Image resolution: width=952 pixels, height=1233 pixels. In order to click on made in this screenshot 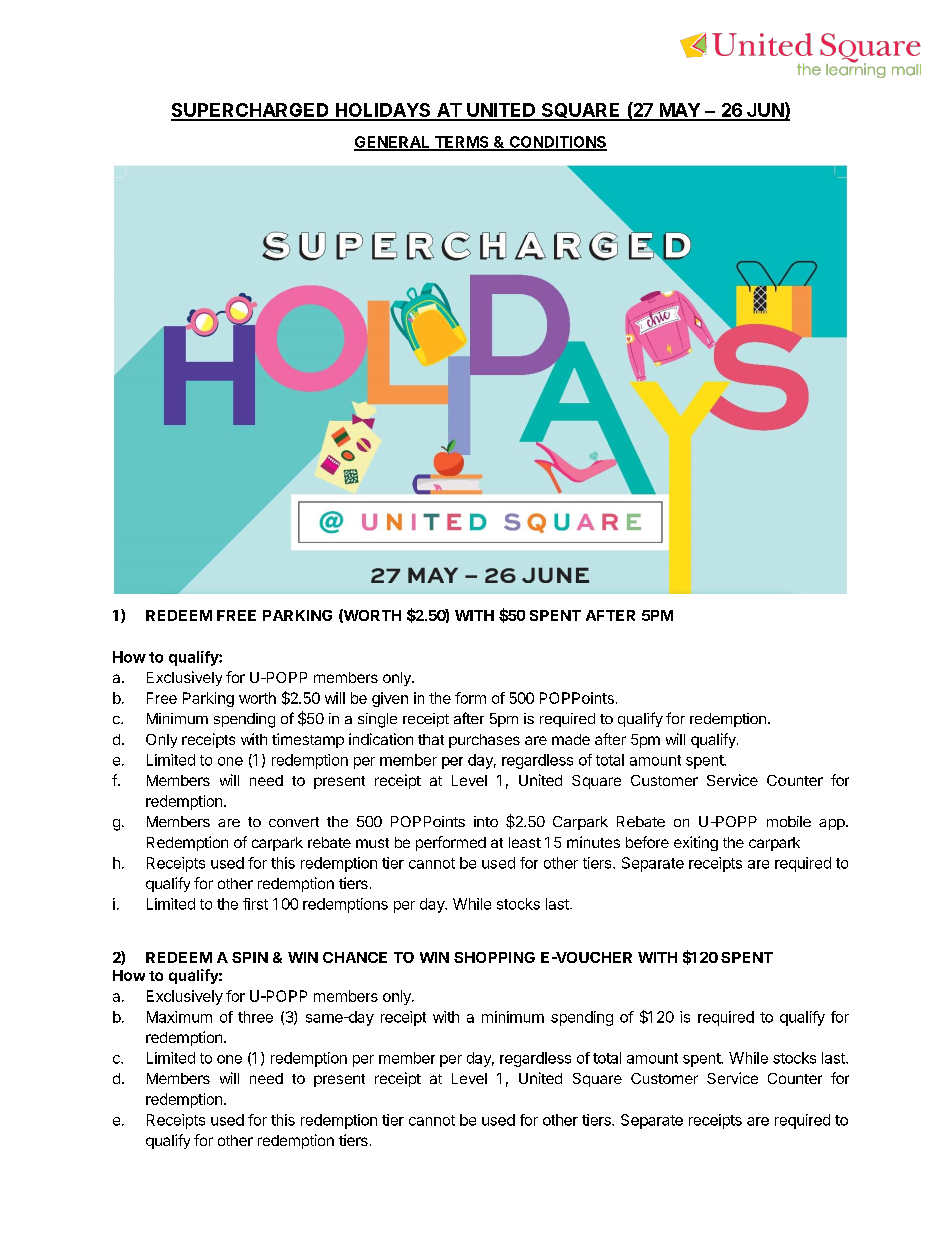, I will do `click(571, 739)`.
